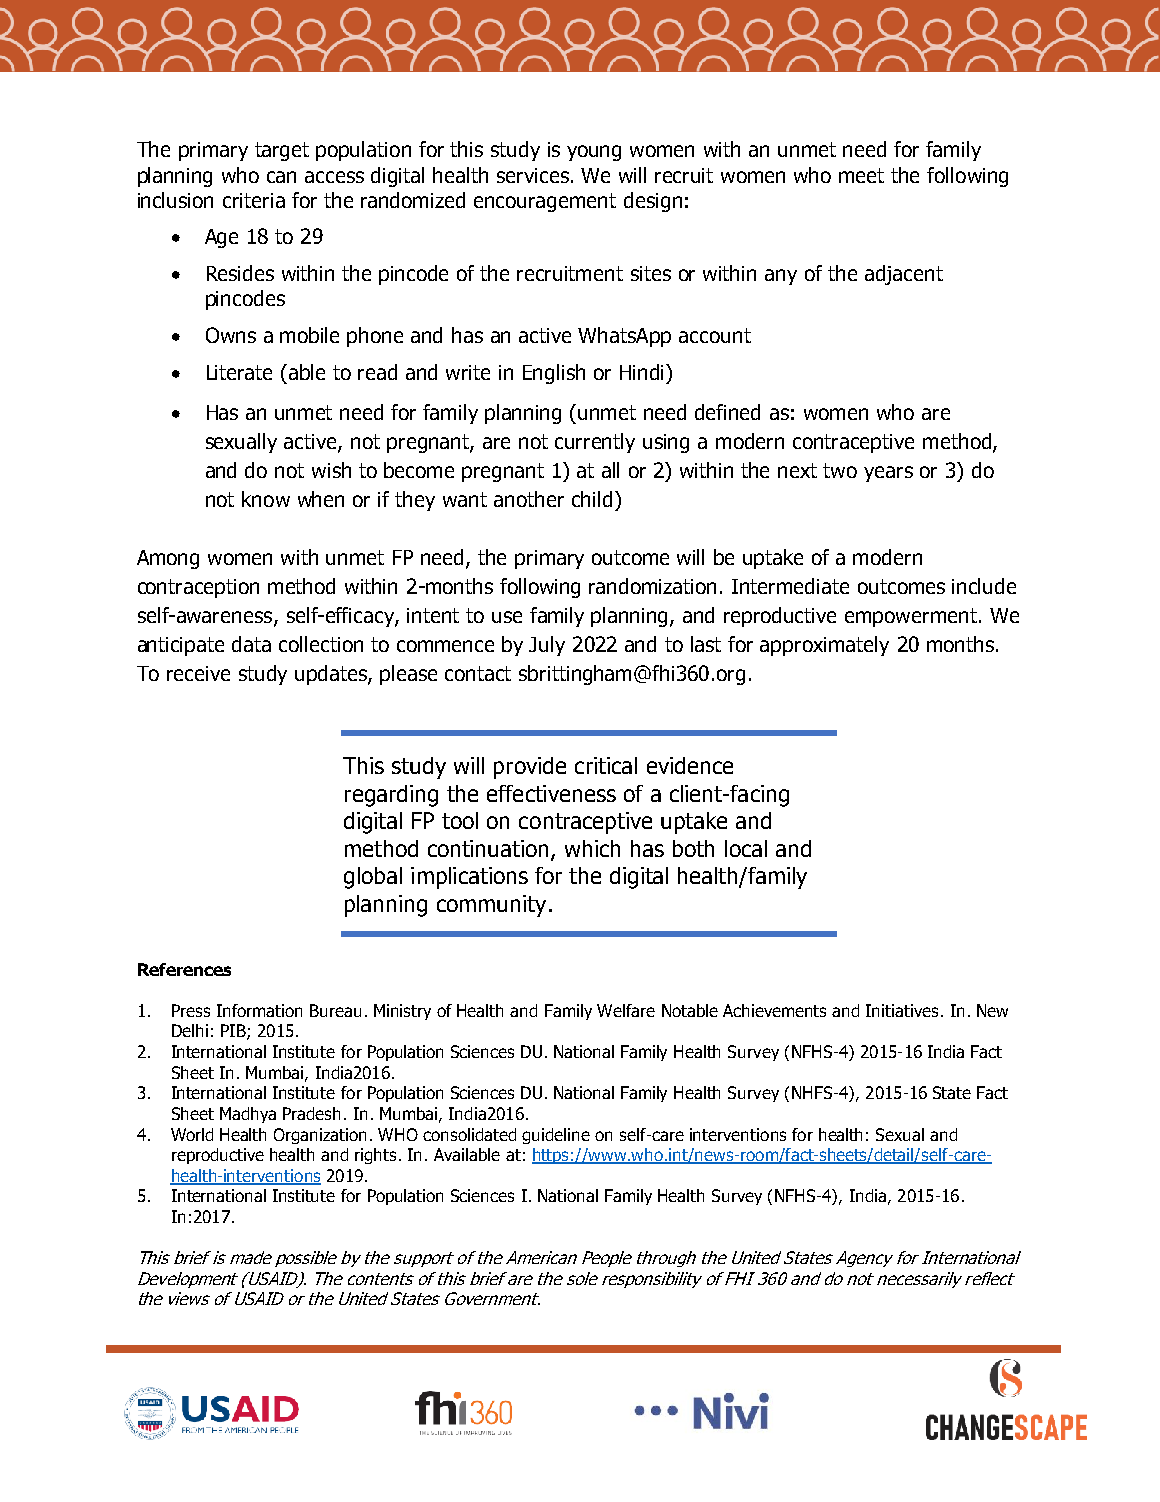 This screenshot has height=1502, width=1160. I want to click on years, so click(888, 474).
